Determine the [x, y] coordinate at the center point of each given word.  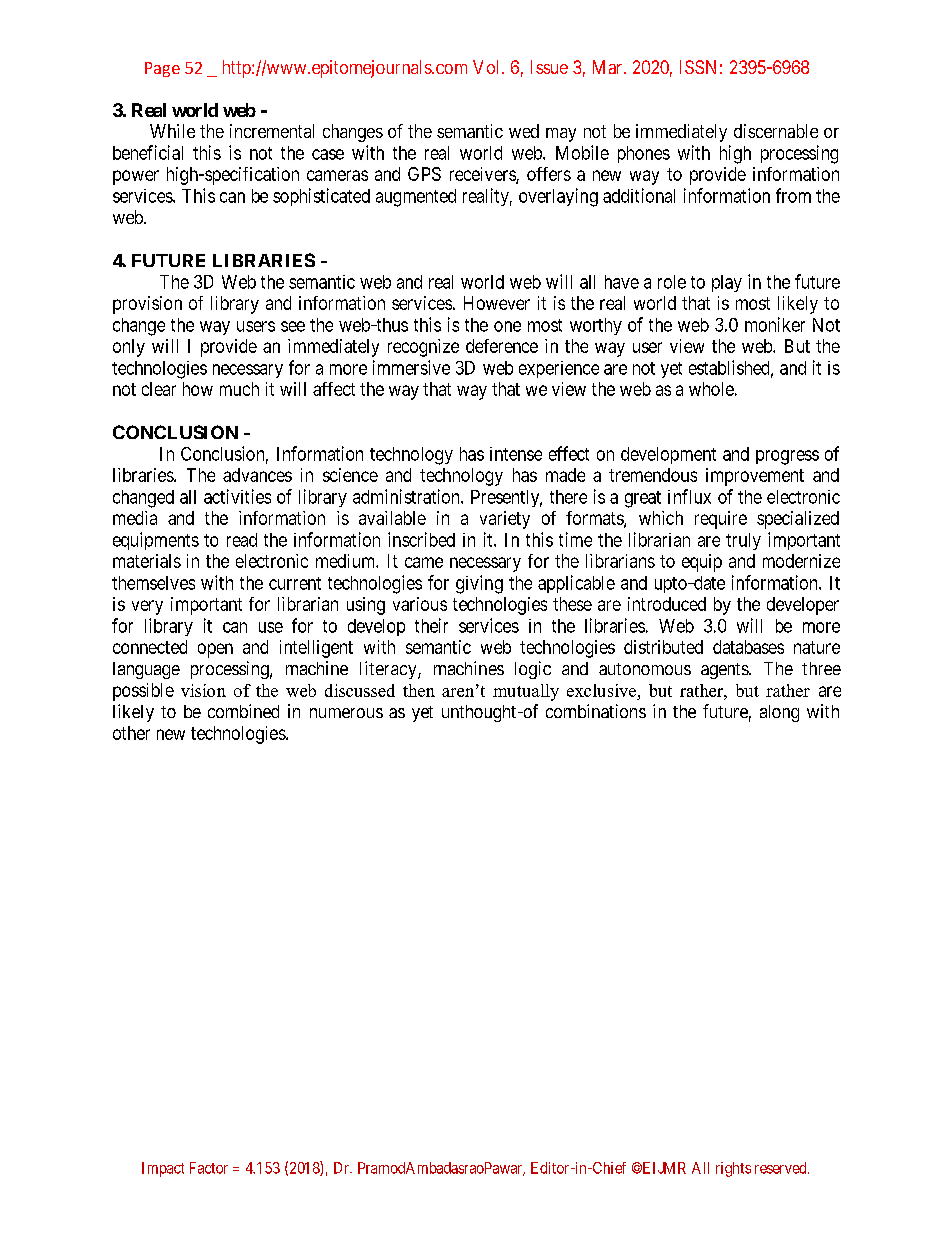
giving [479, 584]
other [131, 733]
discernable [776, 131]
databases [748, 647]
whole [711, 389]
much [239, 389]
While [172, 131]
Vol [488, 67]
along [779, 713]
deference [502, 346]
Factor [209, 1168]
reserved [782, 1168]
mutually [526, 692]
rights [733, 1169]
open [215, 650]
